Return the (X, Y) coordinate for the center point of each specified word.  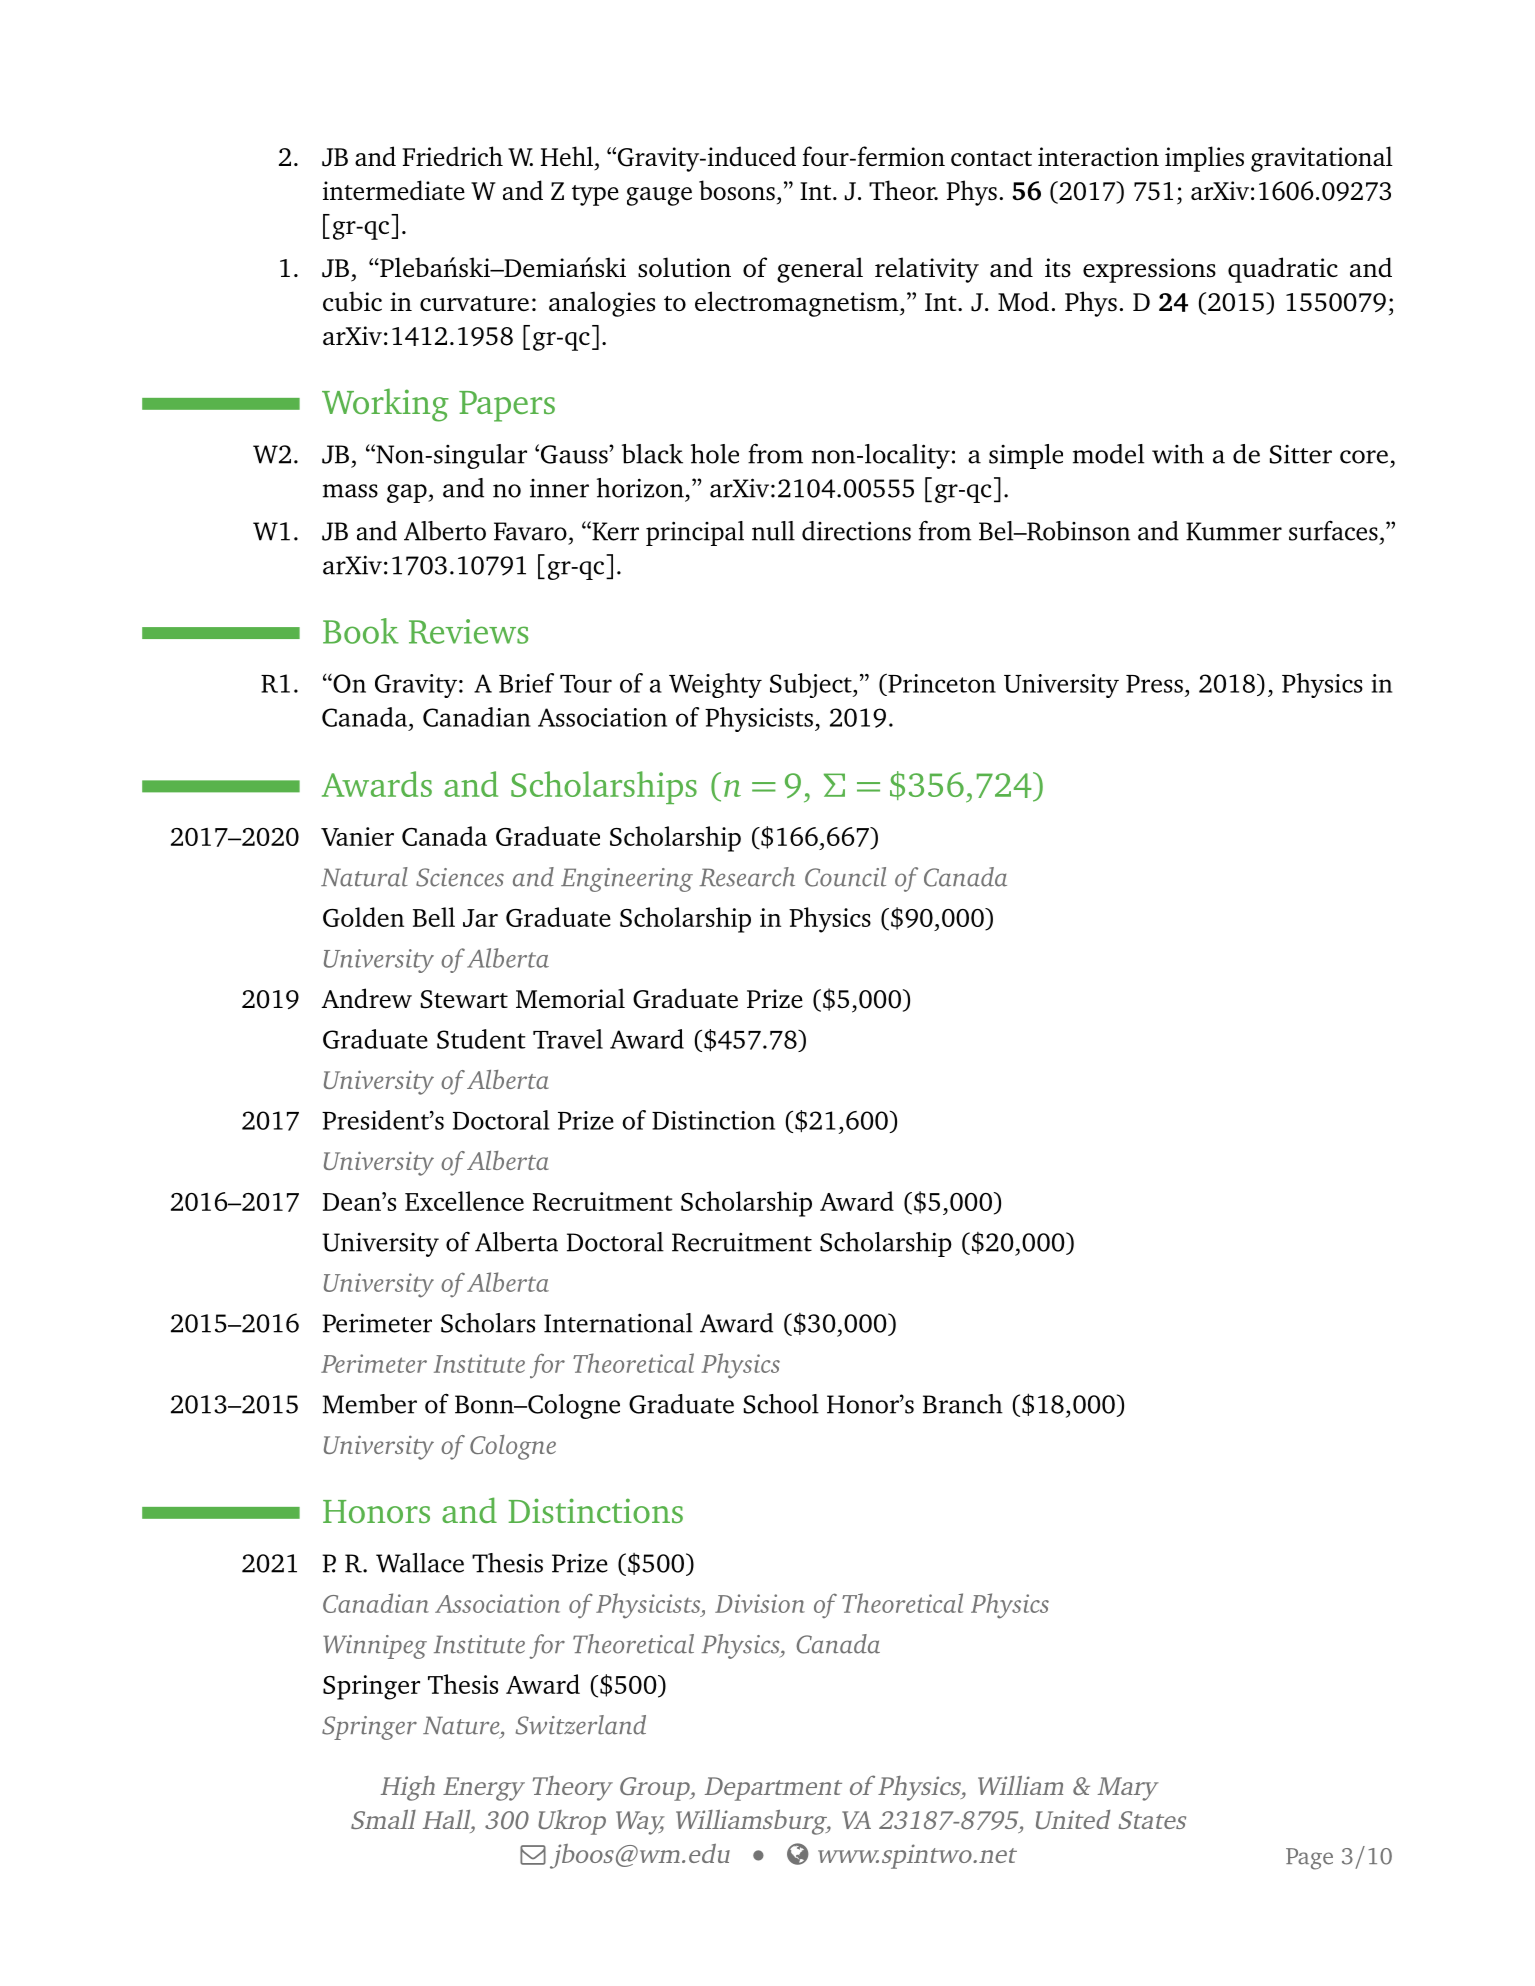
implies (1204, 159)
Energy (484, 1789)
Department (773, 1789)
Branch (963, 1404)
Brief (526, 683)
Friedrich (452, 156)
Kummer (1234, 531)
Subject (812, 685)
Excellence (464, 1201)
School (781, 1404)
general (820, 270)
